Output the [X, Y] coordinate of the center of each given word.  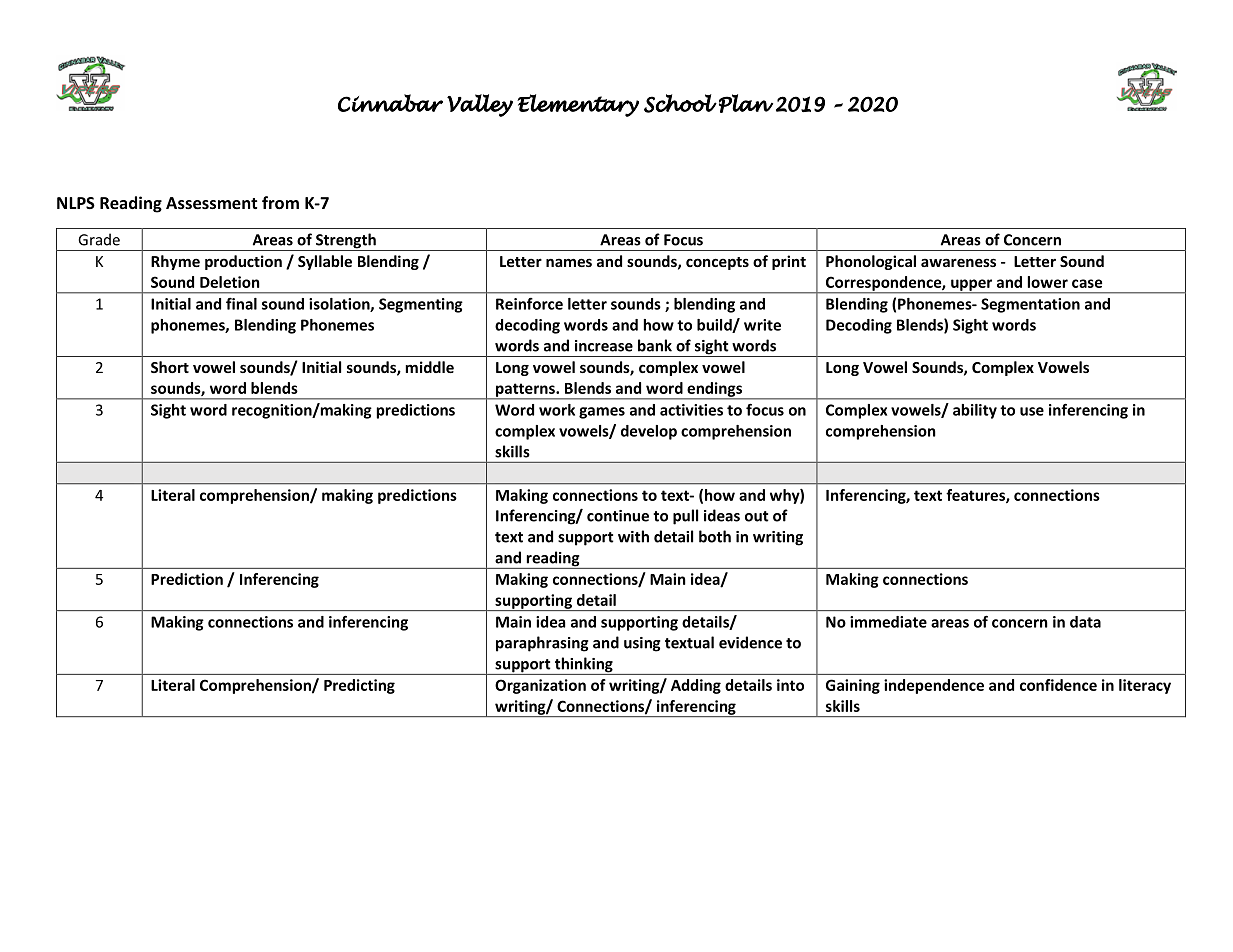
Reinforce [529, 304]
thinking [583, 666]
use [1032, 411]
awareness [958, 262]
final [241, 304]
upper [972, 286]
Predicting [359, 686]
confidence [1058, 685]
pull [685, 517]
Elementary [578, 105]
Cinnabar [390, 103]
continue [618, 516]
